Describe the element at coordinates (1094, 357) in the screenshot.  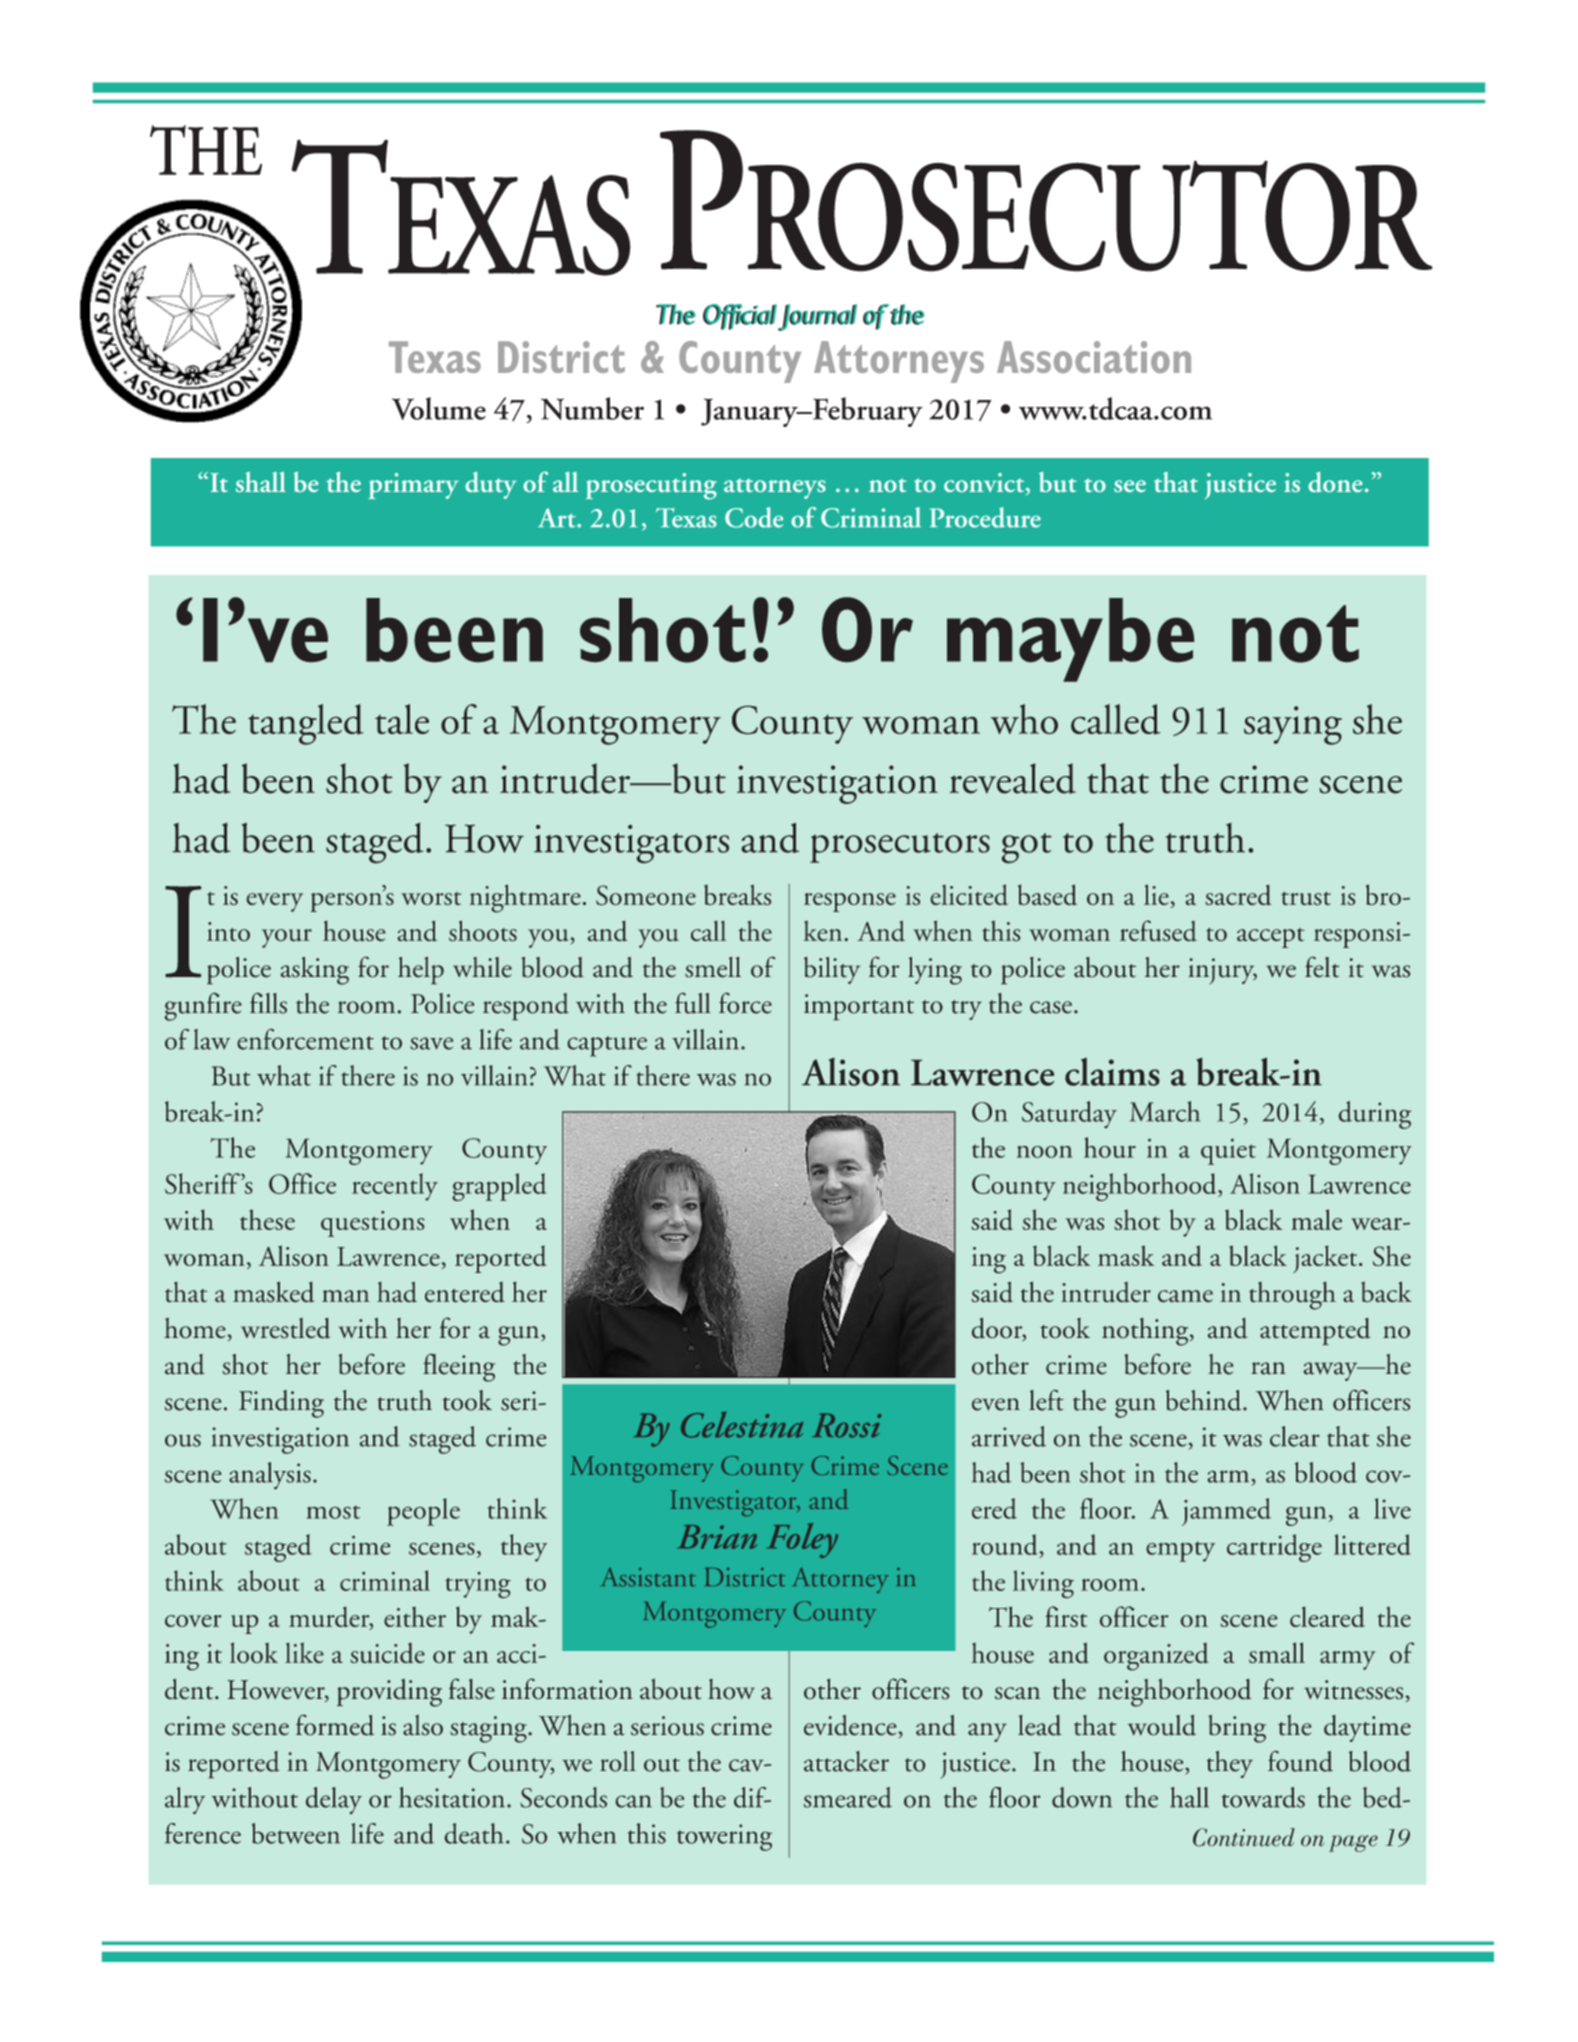
I see `Association` at that location.
